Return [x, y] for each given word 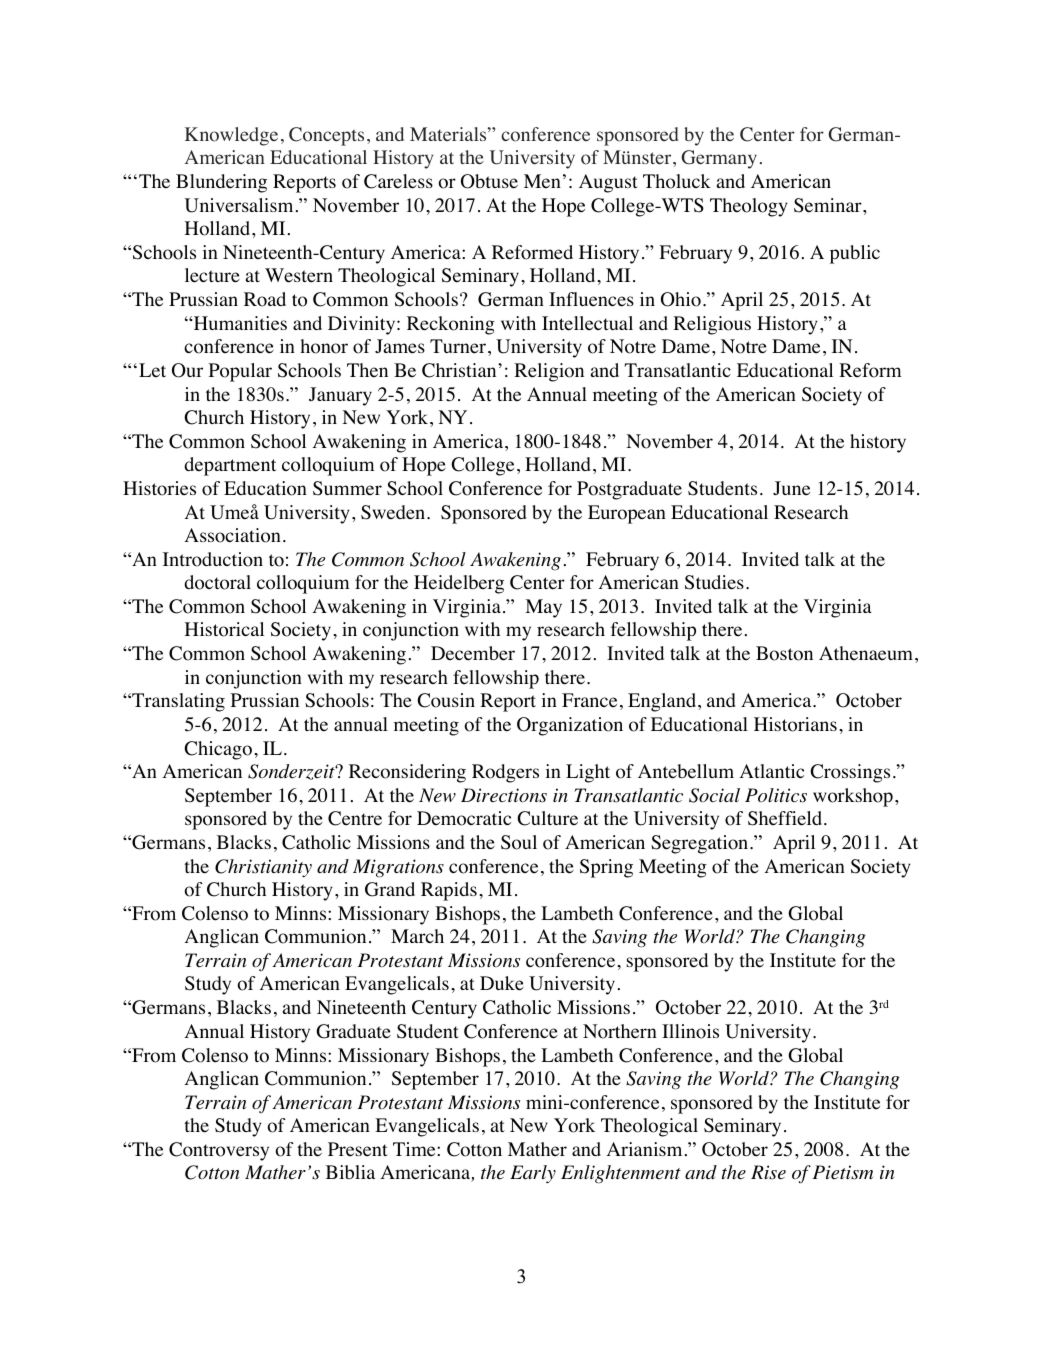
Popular [240, 372]
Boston [784, 653]
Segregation [701, 844]
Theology [749, 207]
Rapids [449, 891]
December [473, 653]
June [791, 488]
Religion [549, 372]
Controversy [219, 1151]
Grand [390, 889]
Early [533, 1174]
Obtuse [489, 181]
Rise [768, 1172]
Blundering [221, 183]
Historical [224, 629]
